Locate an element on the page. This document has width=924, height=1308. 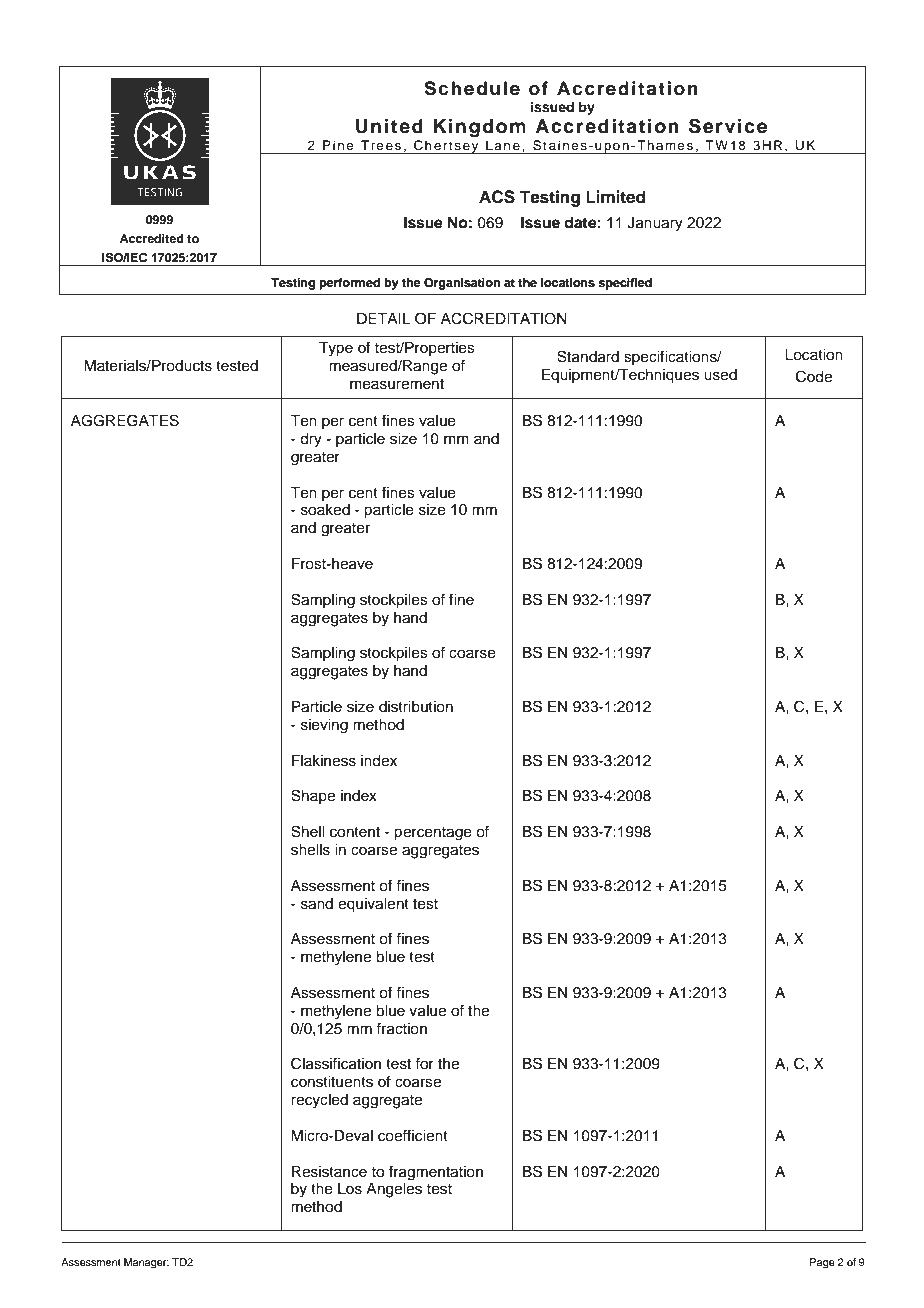
Page is located at coordinates (822, 1263).
